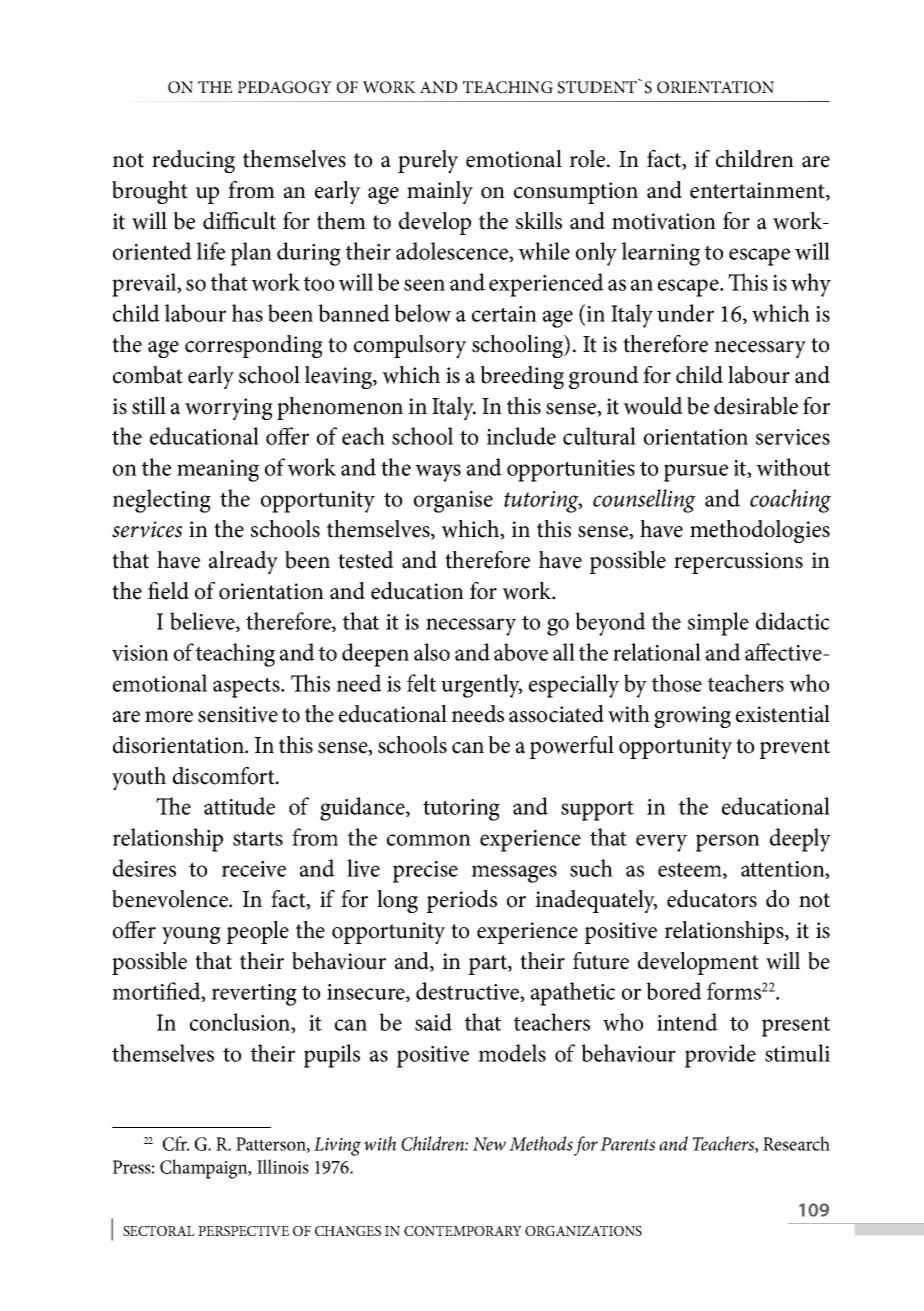 The width and height of the screenshot is (924, 1311). What do you see at coordinates (428, 161) in the screenshot?
I see `purely` at bounding box center [428, 161].
